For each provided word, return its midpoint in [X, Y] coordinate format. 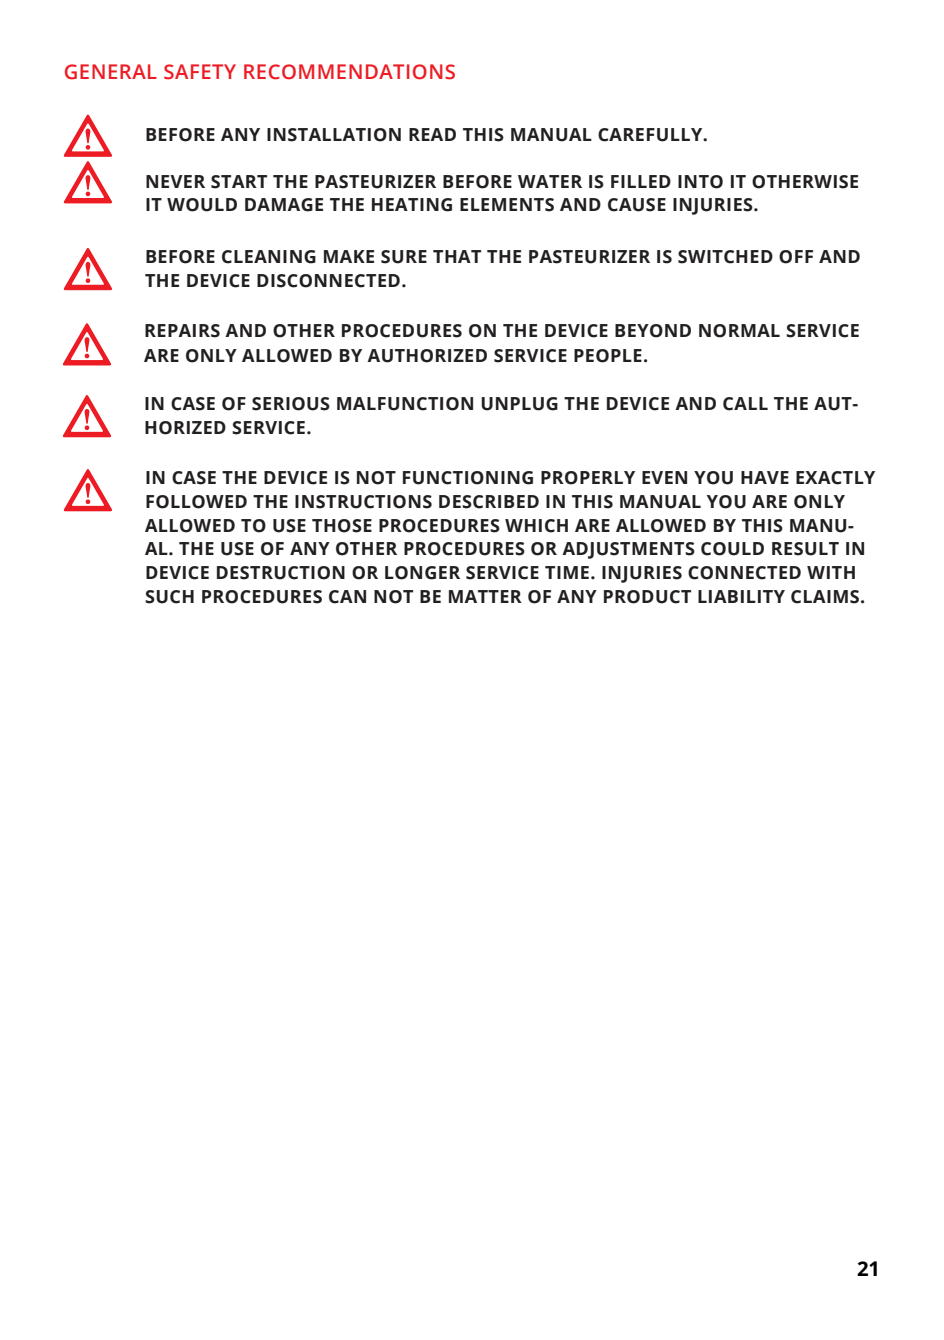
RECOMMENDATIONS [349, 72]
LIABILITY [741, 596]
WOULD [202, 205]
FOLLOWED [196, 502]
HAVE [765, 477]
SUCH [169, 597]
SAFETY [200, 72]
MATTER [485, 596]
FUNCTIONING [468, 478]
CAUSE [637, 205]
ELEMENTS [507, 205]
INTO [700, 182]
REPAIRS [182, 331]
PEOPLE [608, 356]
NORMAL [739, 331]
